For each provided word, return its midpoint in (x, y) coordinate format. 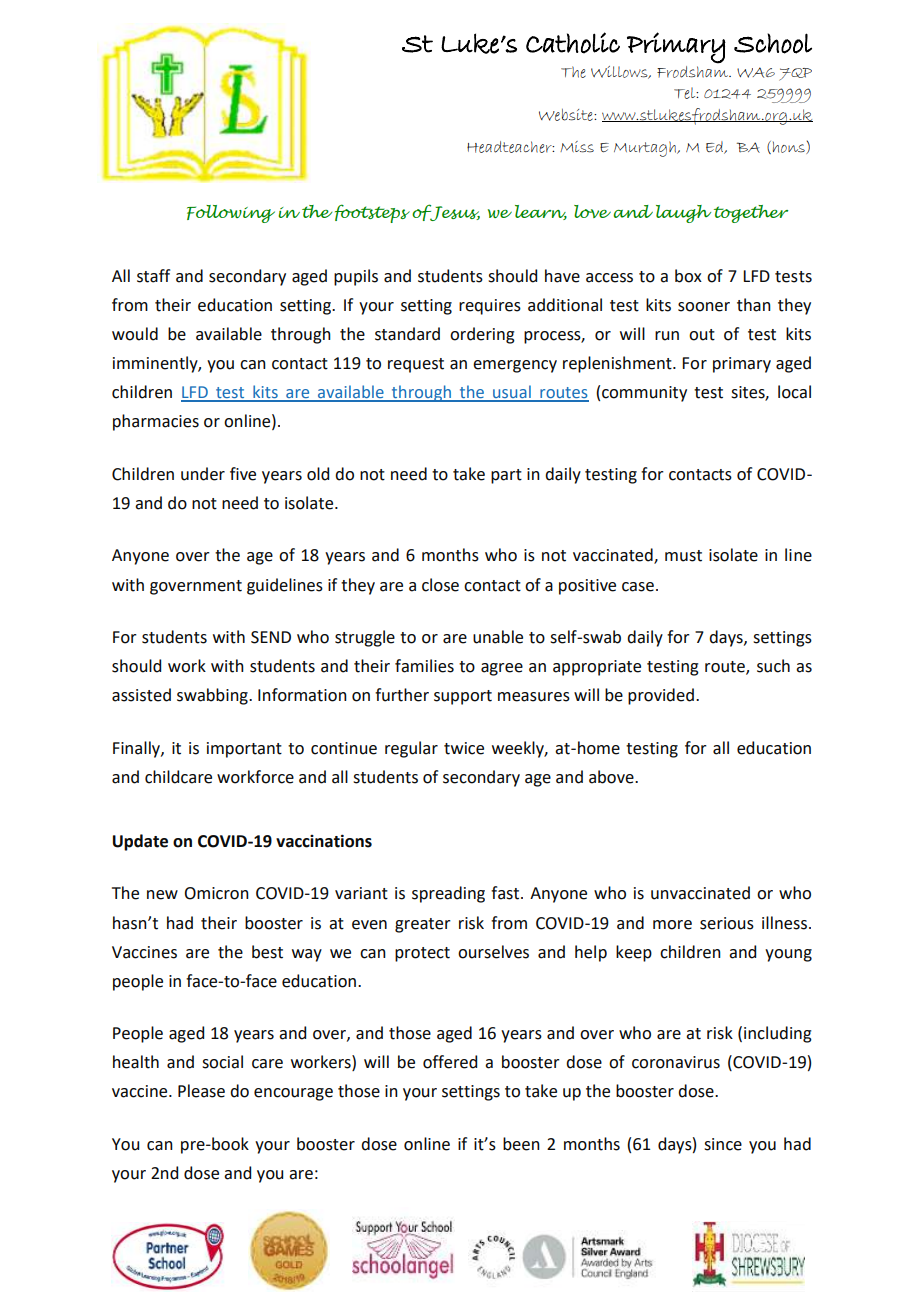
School (773, 43)
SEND (271, 637)
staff (153, 276)
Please (201, 1091)
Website (567, 115)
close (440, 585)
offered (450, 1062)
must (683, 556)
